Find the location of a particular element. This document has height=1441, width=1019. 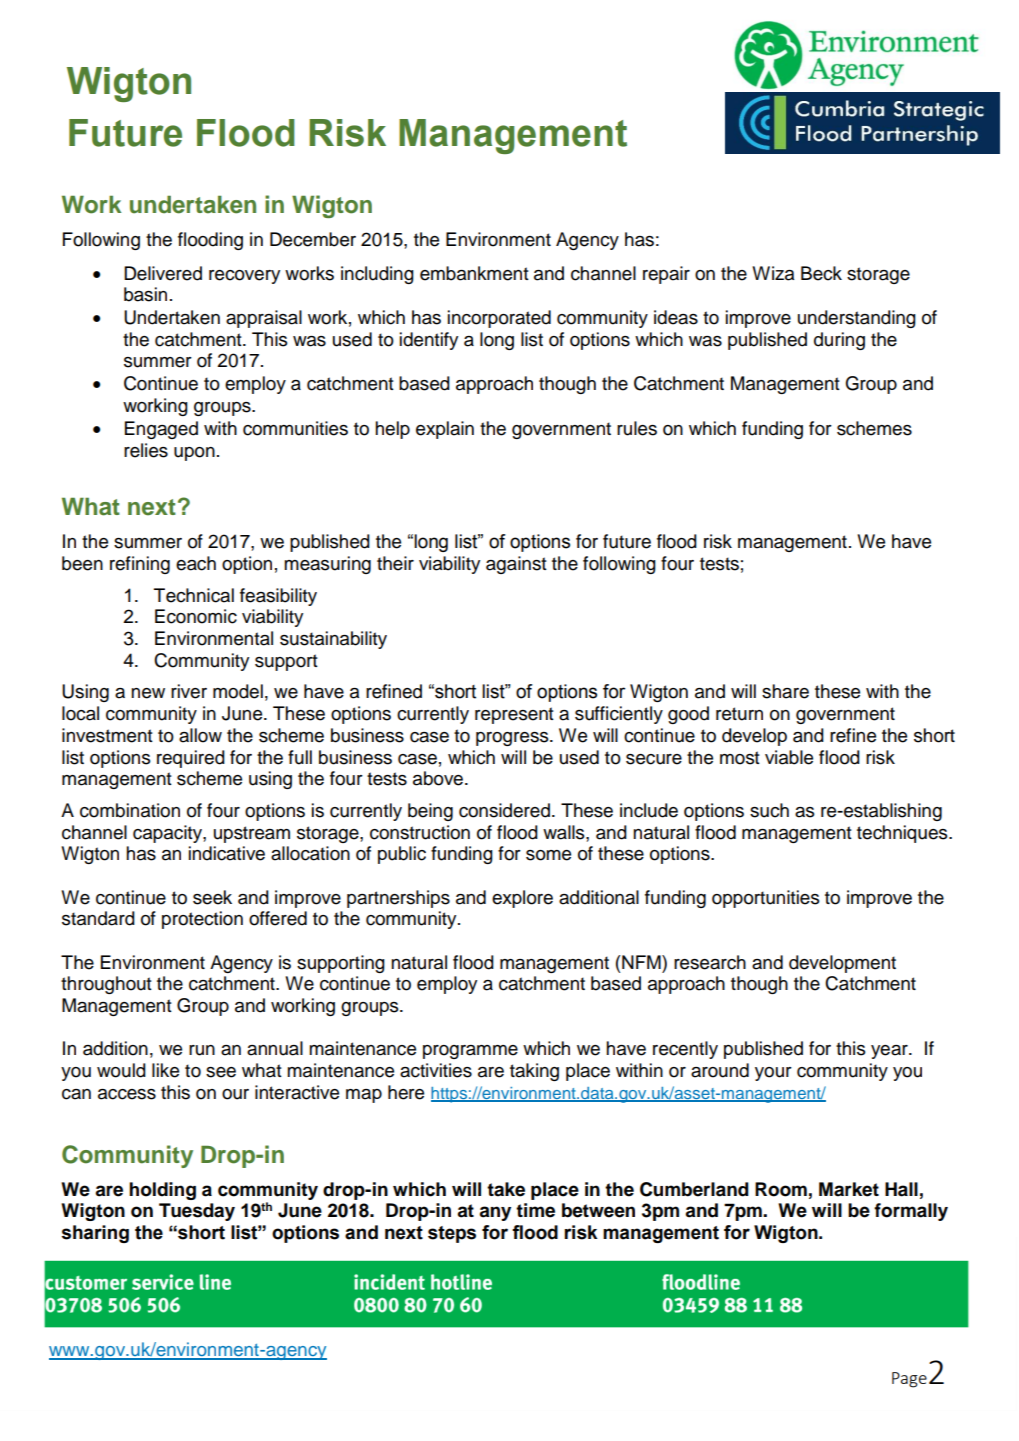

embankment is located at coordinates (474, 273).
